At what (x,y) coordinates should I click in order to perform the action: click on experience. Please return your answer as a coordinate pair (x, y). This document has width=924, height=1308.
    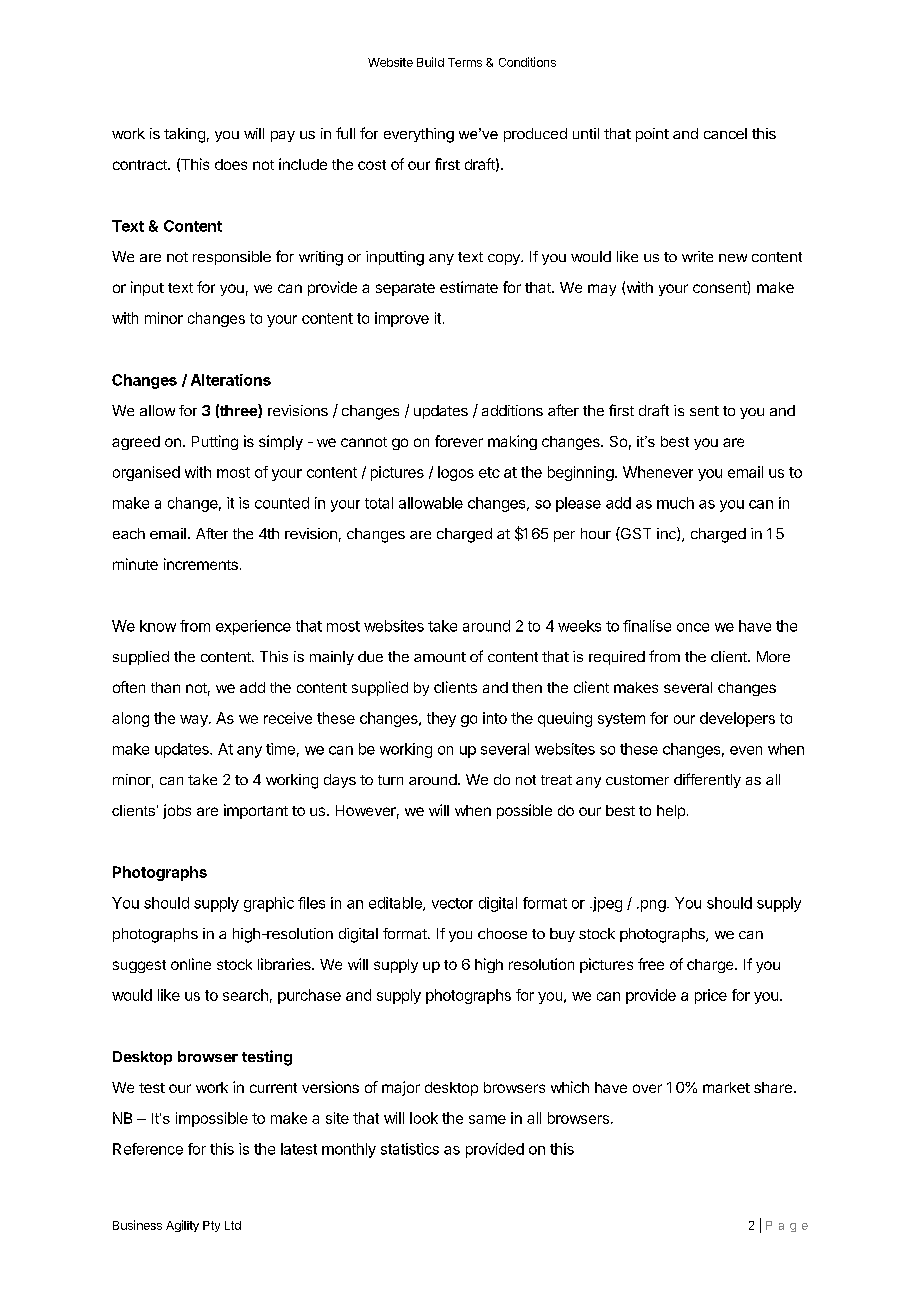
    Looking at the image, I should click on (253, 627).
